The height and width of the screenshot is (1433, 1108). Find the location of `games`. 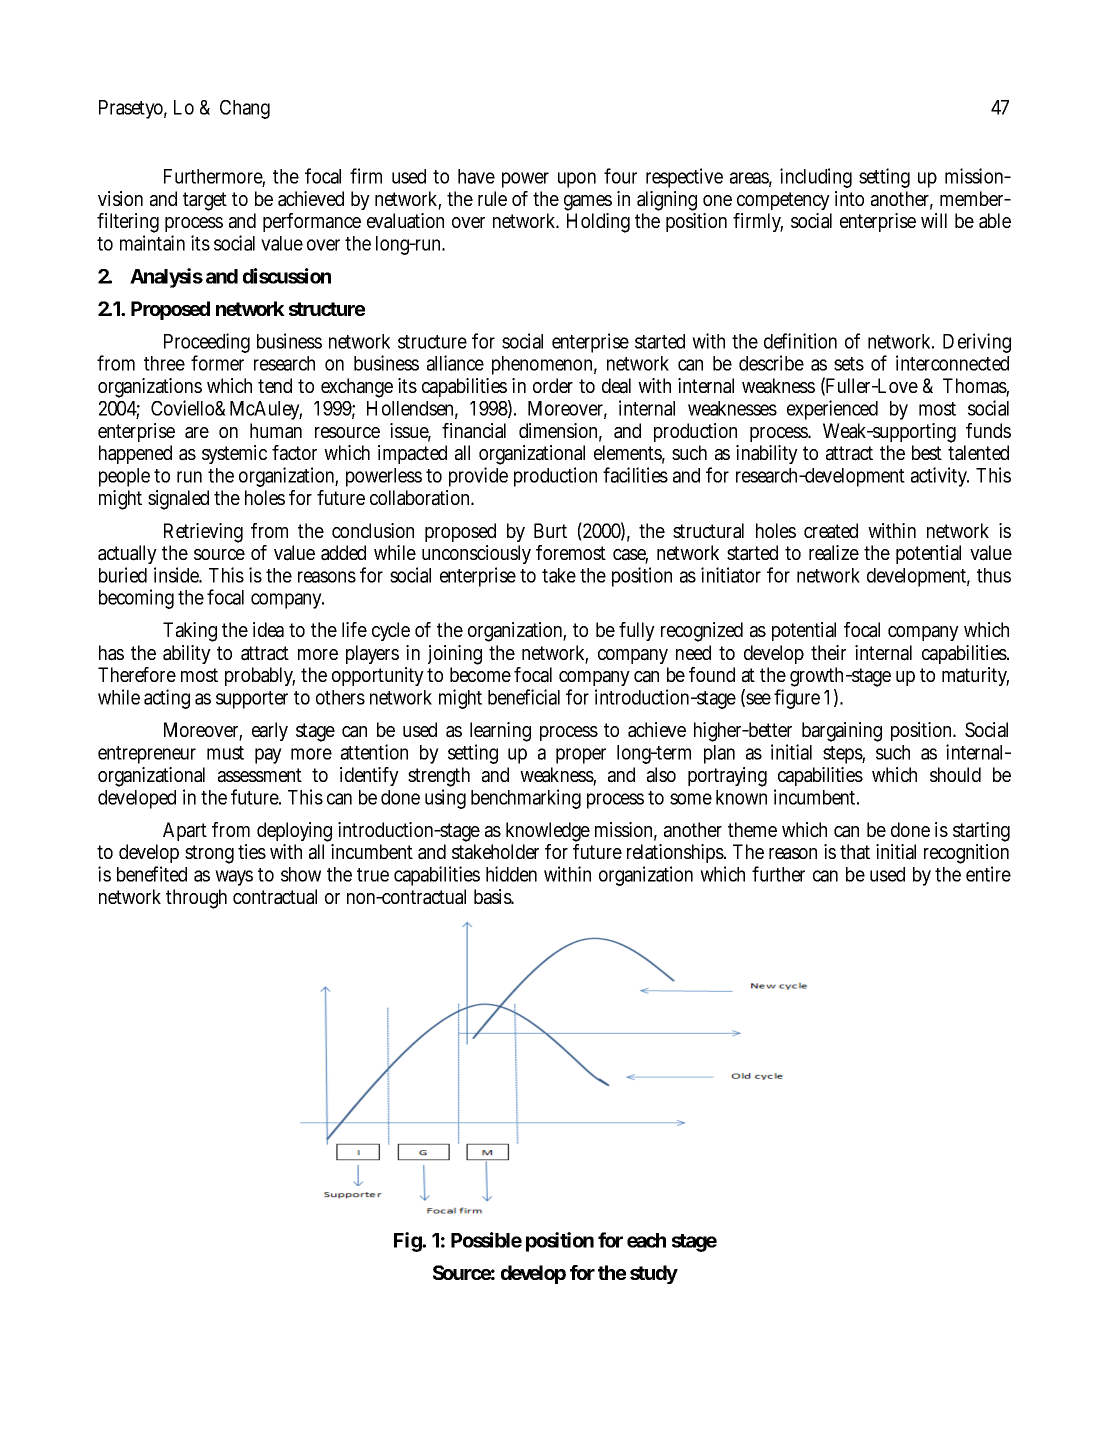

games is located at coordinates (588, 203).
